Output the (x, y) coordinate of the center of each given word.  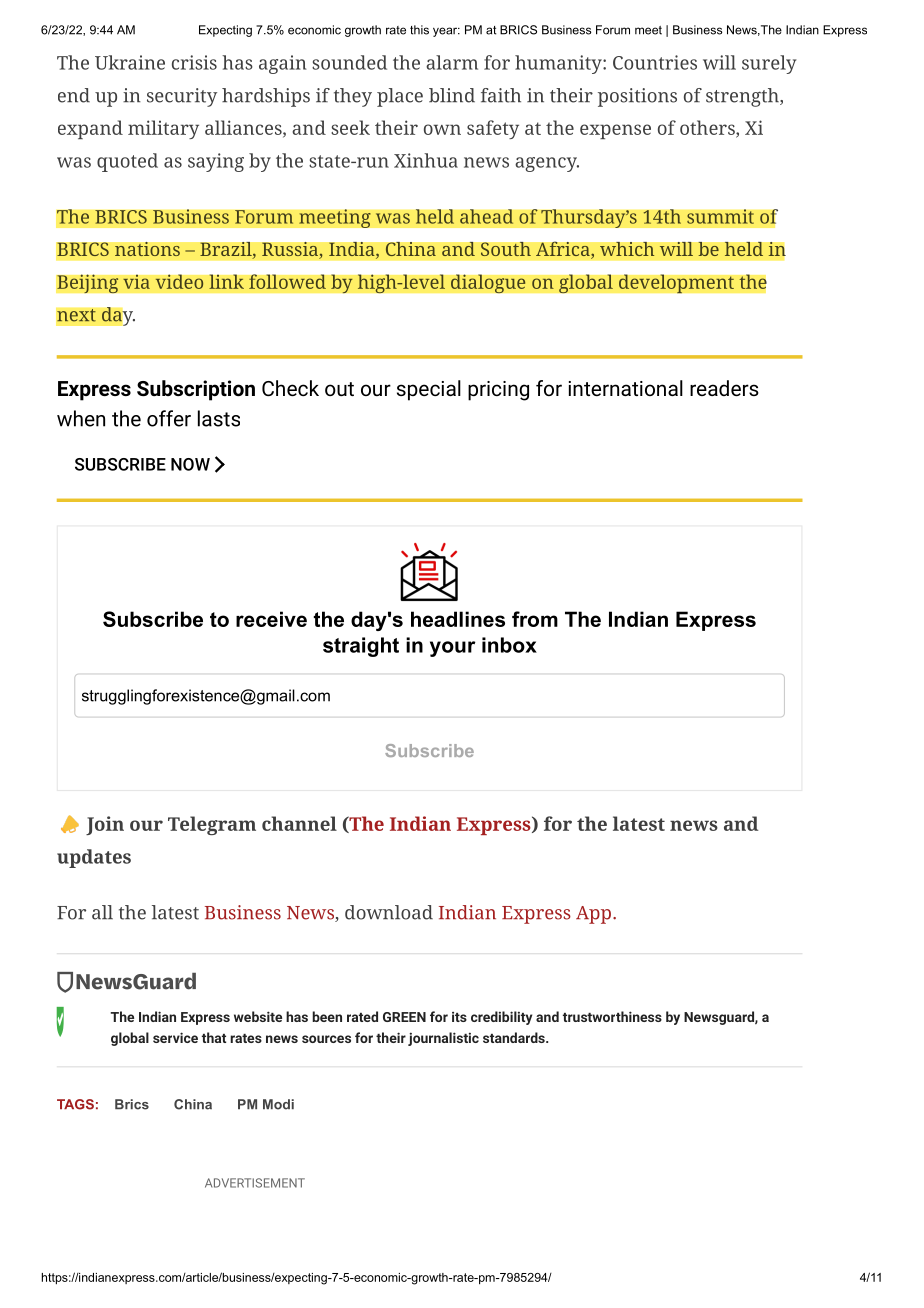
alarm (452, 62)
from (535, 619)
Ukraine (130, 62)
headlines (458, 619)
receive (271, 619)
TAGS (75, 1104)
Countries (655, 62)
